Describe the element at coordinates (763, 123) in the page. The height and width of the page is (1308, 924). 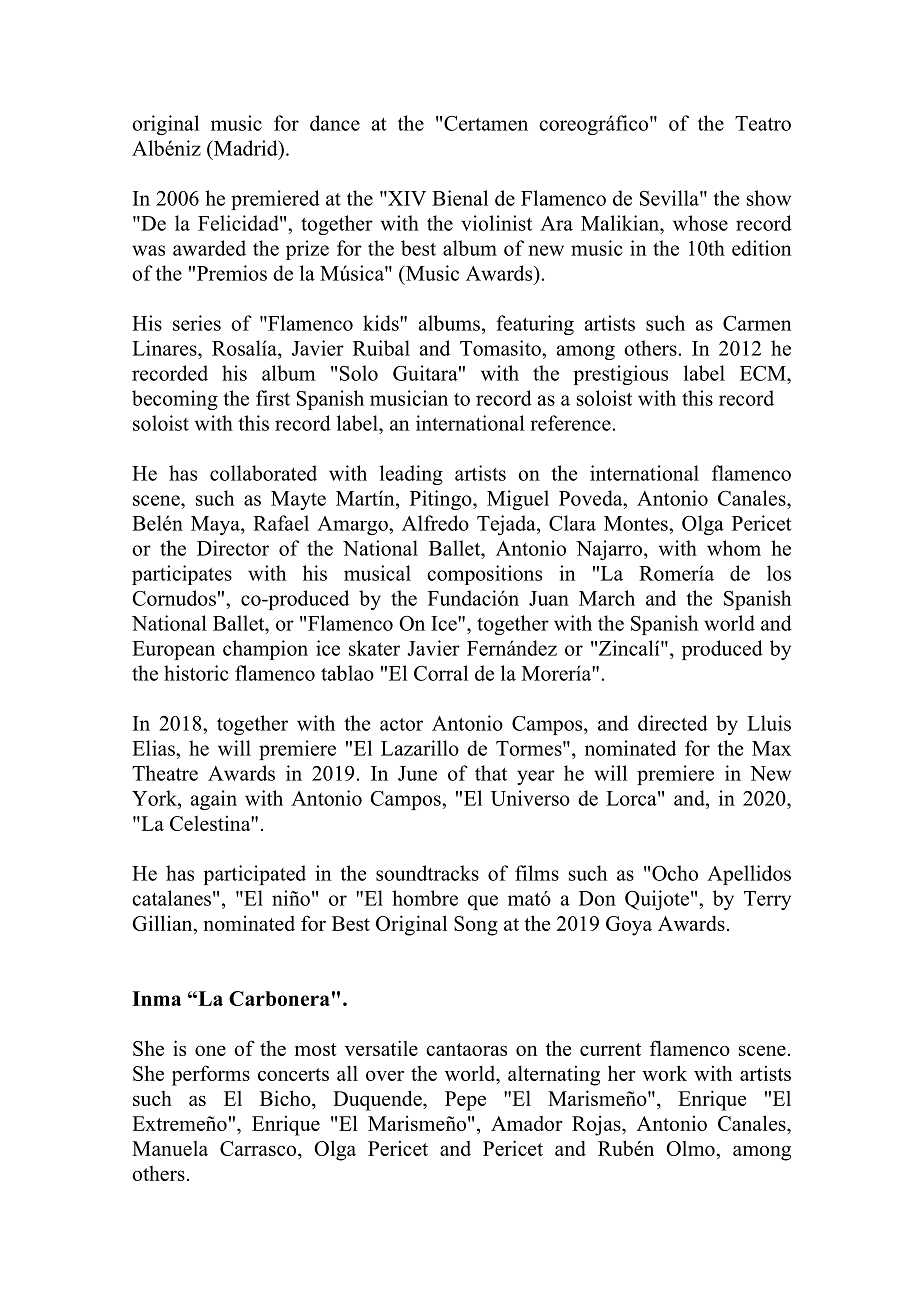
I see `Teatro` at that location.
